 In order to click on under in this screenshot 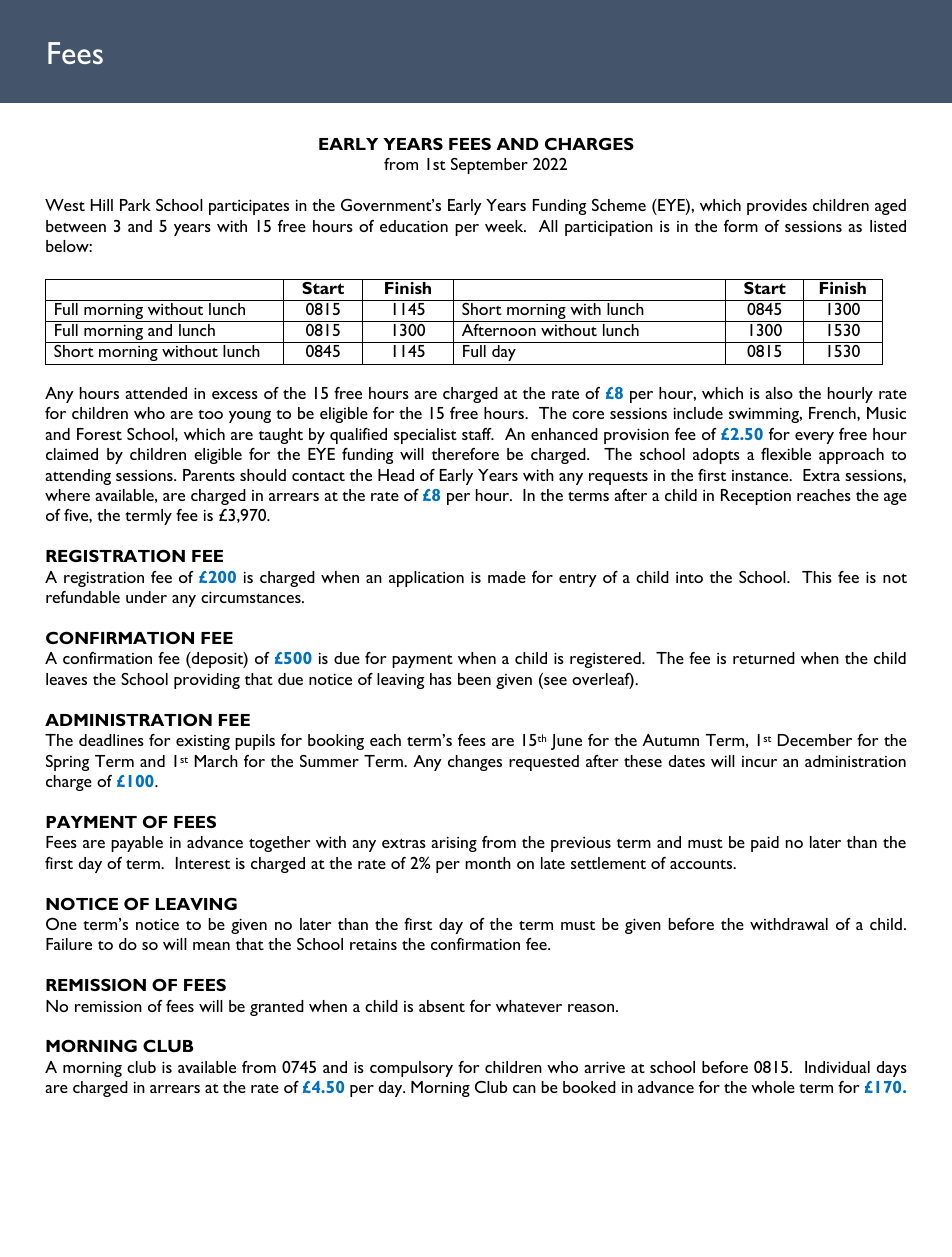, I will do `click(146, 597)`.
